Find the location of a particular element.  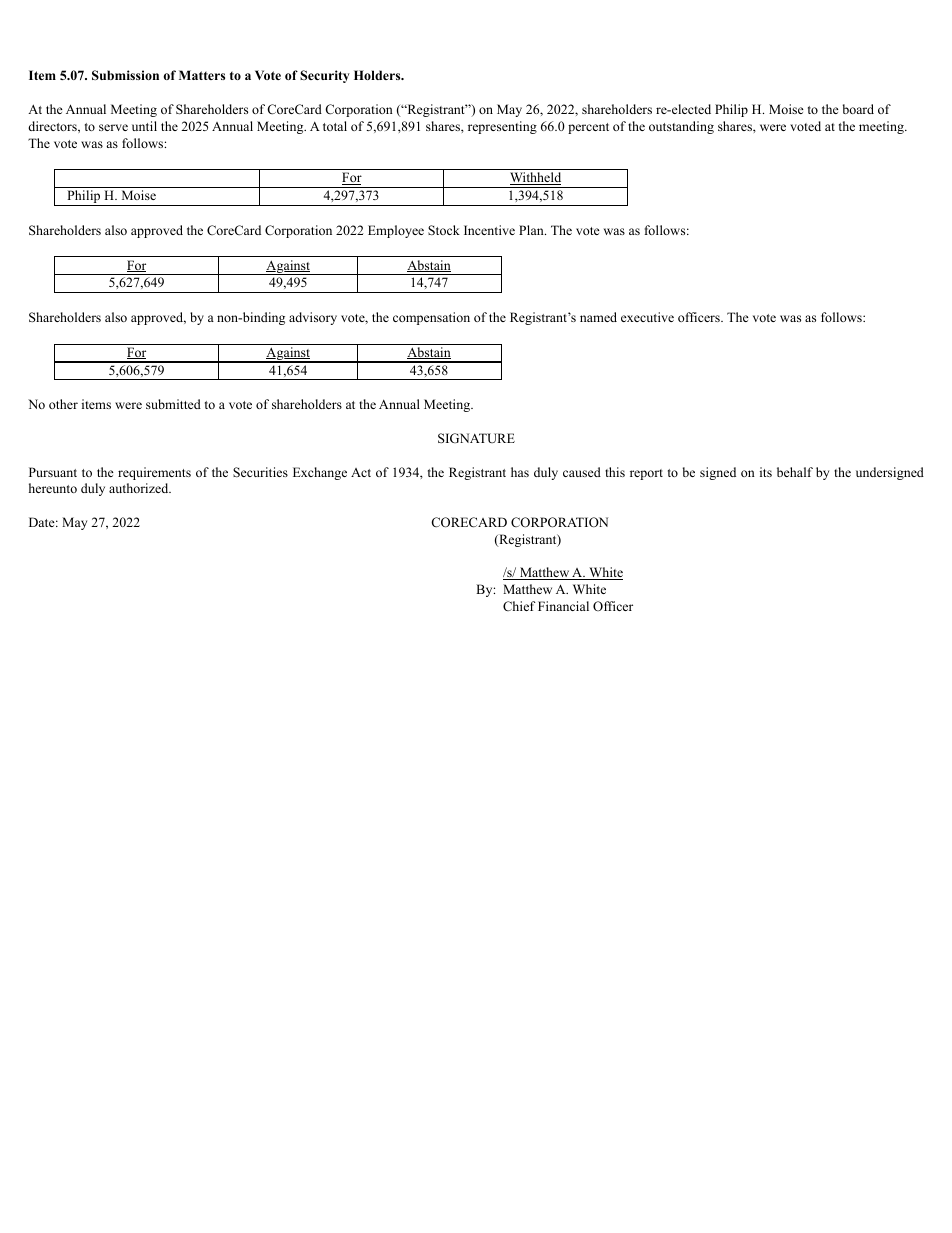

Financial is located at coordinates (563, 606).
